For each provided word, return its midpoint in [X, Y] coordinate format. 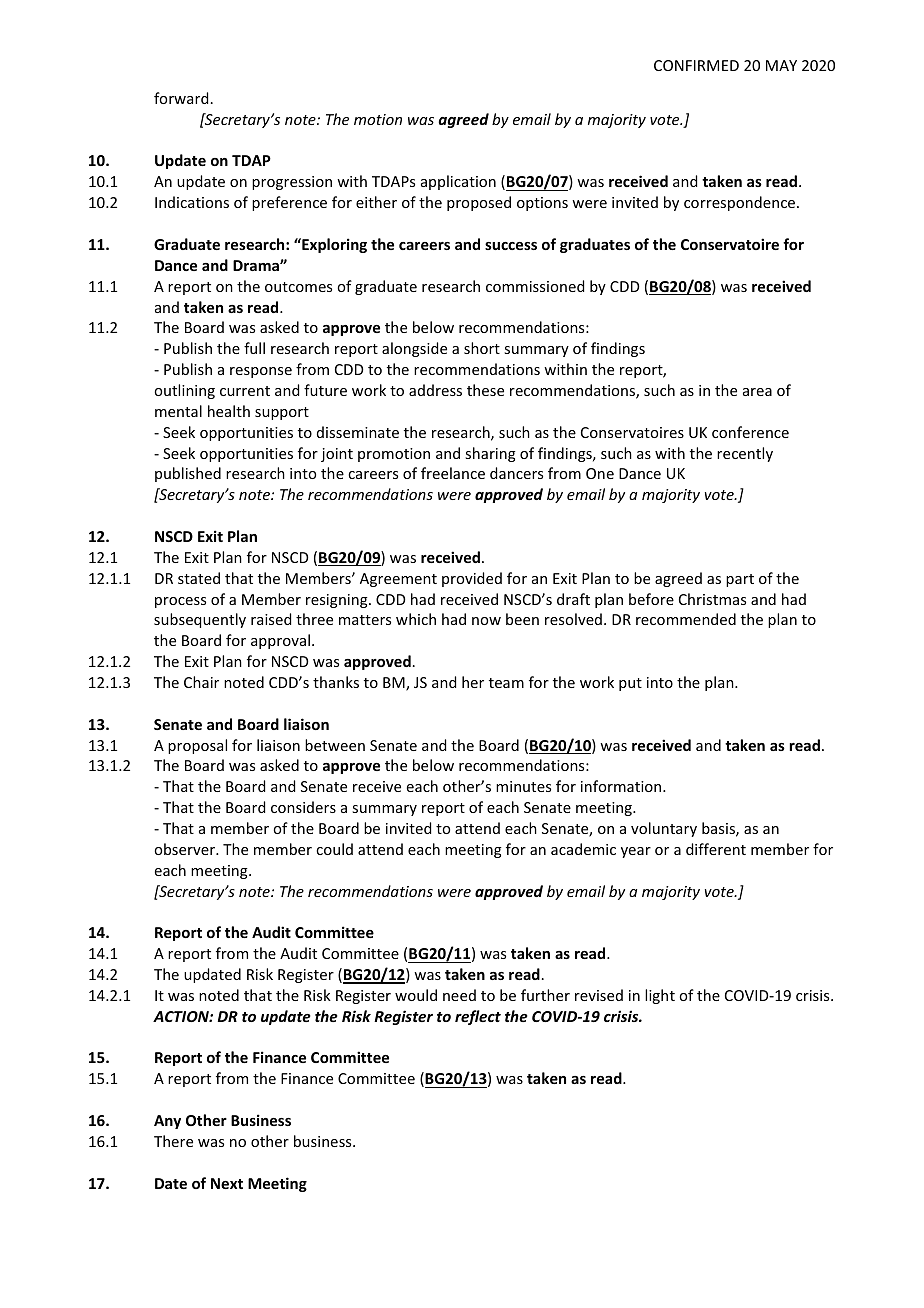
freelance [453, 473]
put [630, 684]
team [506, 683]
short [482, 348]
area [757, 392]
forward [181, 98]
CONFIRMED [696, 65]
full [254, 348]
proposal [197, 746]
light [660, 996]
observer [185, 849]
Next [227, 1183]
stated [199, 578]
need [459, 995]
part [740, 580]
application [458, 182]
